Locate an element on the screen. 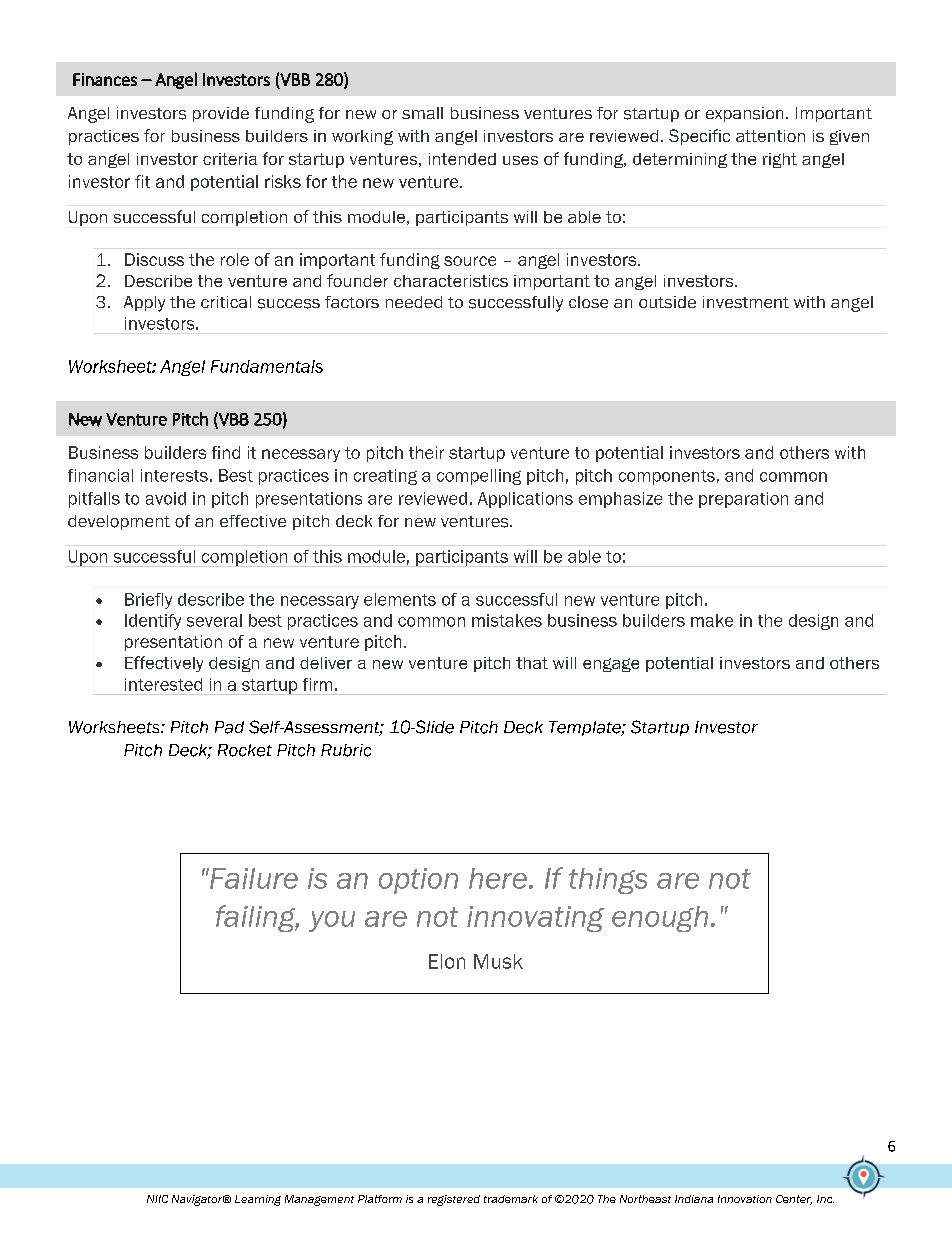  here is located at coordinates (498, 878).
